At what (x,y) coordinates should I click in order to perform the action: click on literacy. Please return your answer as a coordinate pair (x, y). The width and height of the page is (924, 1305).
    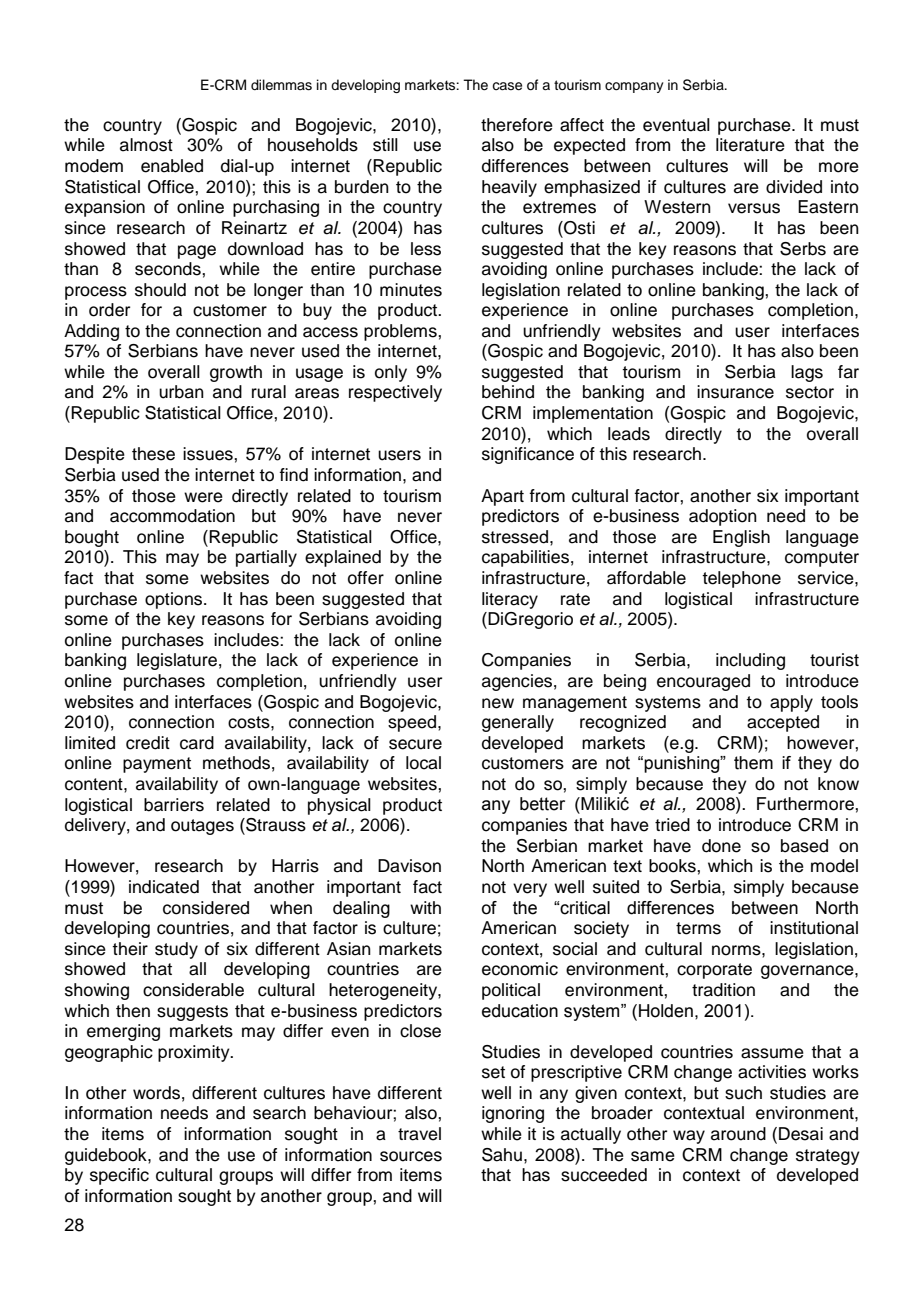
    Looking at the image, I should click on (510, 600).
